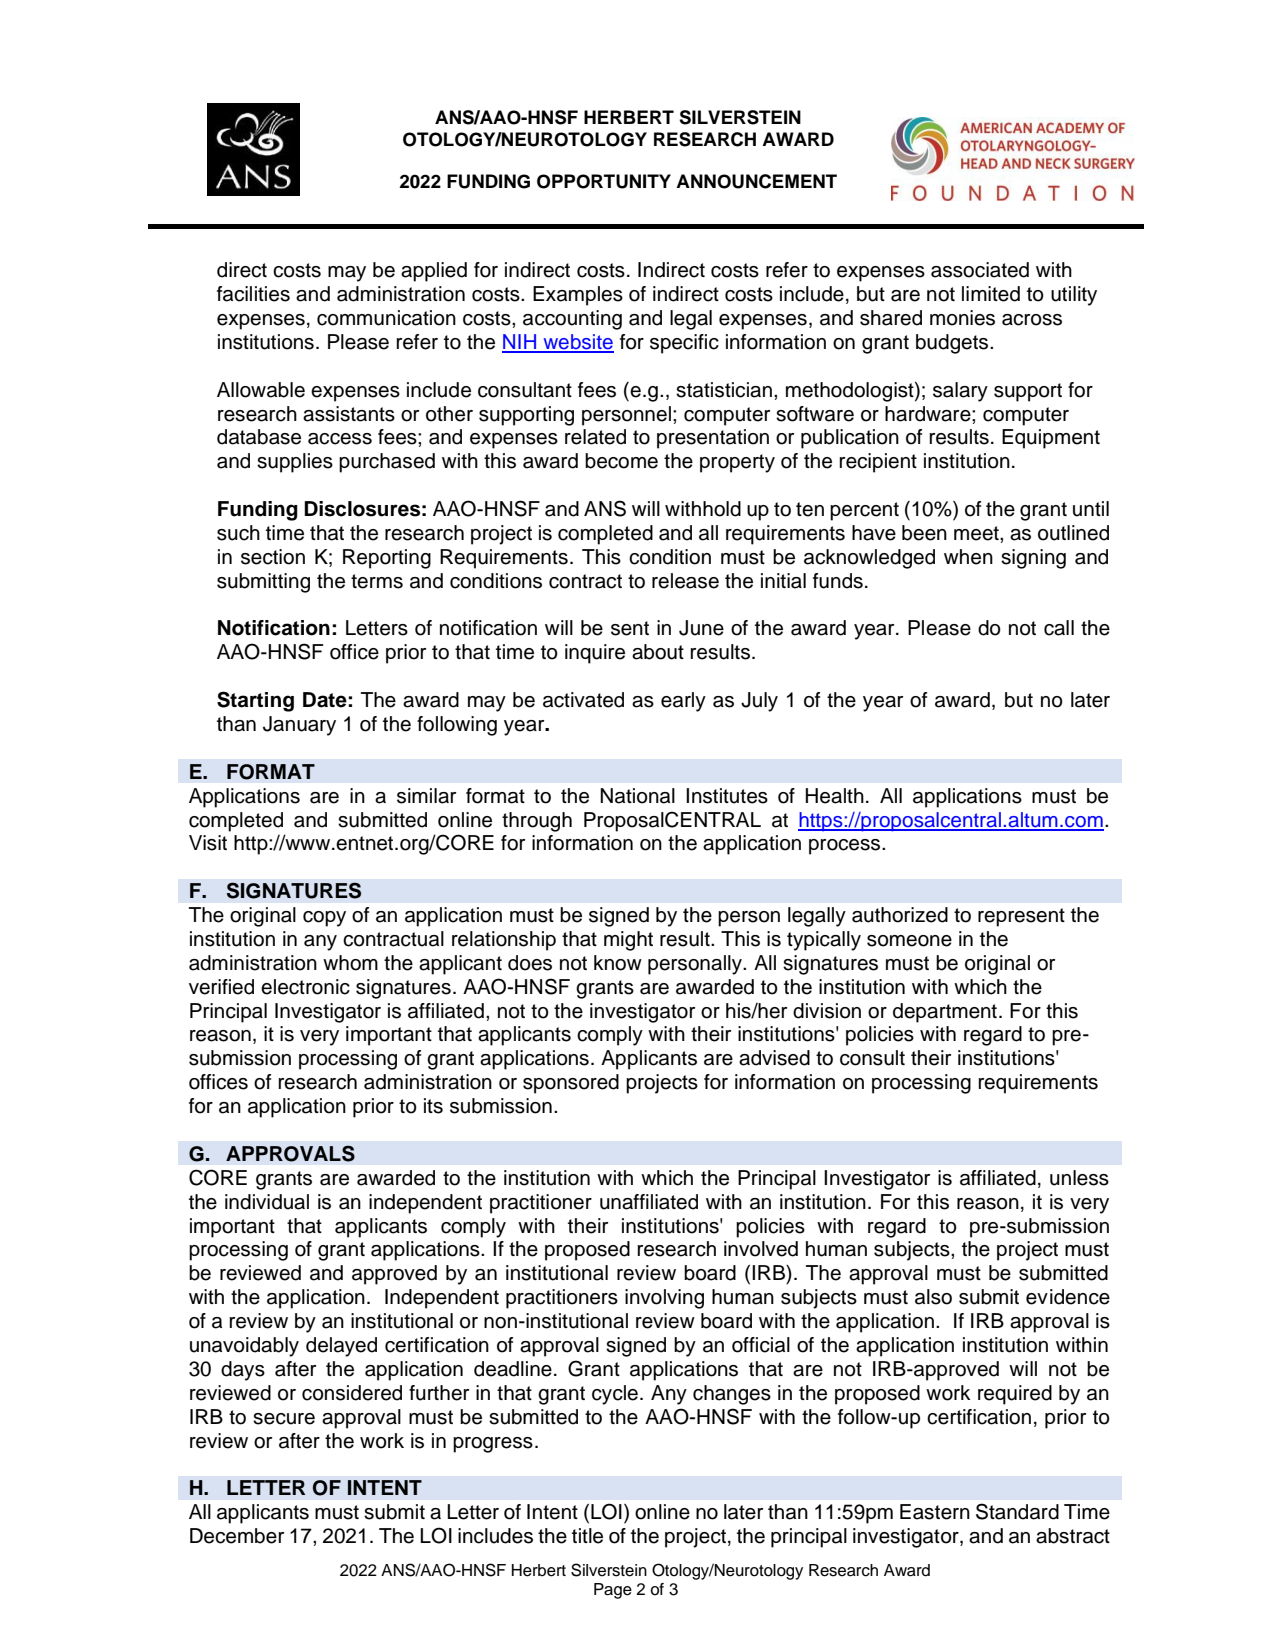 This page has width=1271, height=1645. What do you see at coordinates (237, 1536) in the page?
I see `December` at bounding box center [237, 1536].
